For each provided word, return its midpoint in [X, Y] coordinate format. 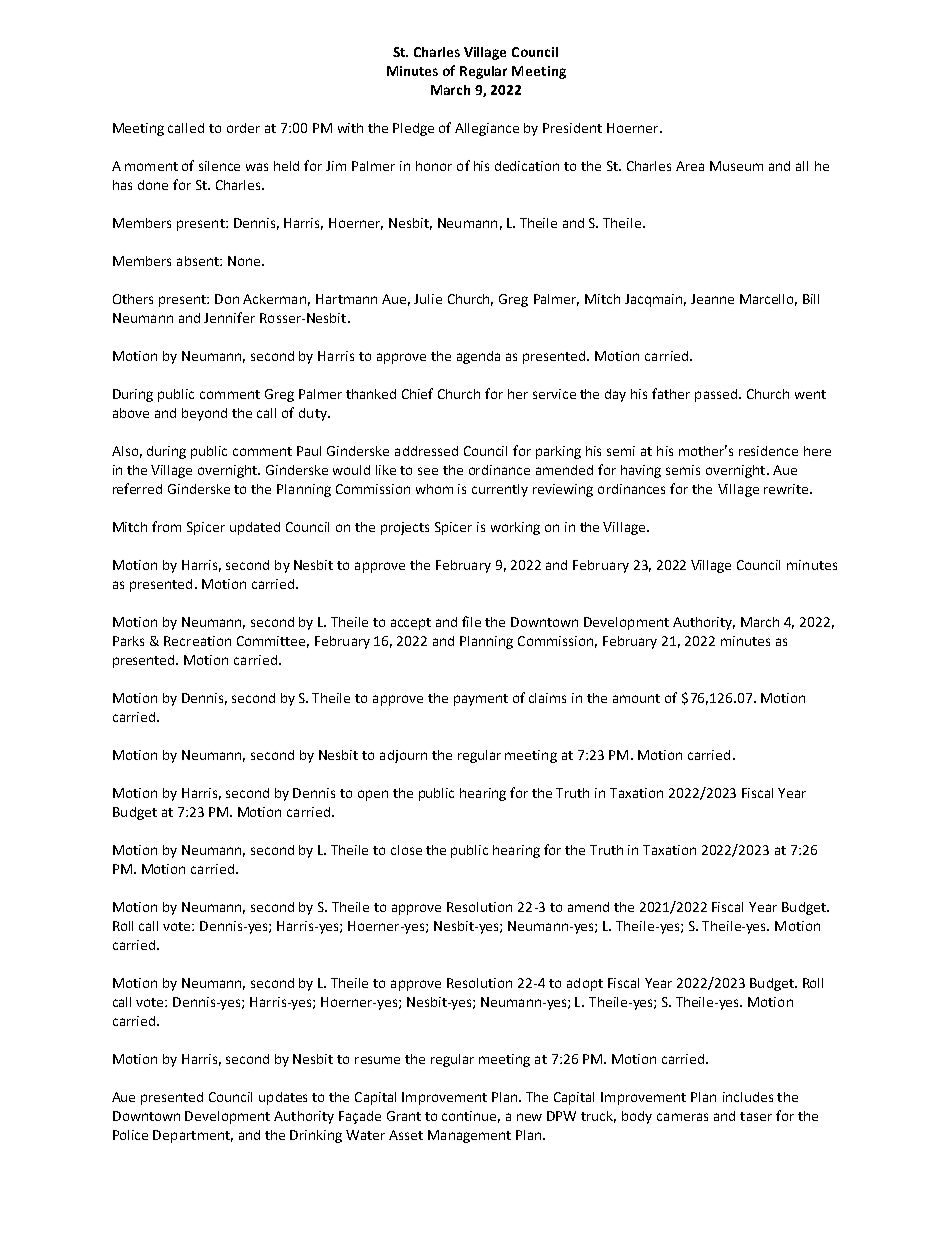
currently [500, 490]
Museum [736, 166]
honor [434, 166]
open [373, 795]
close [406, 850]
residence [768, 451]
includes [748, 1097]
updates [283, 1098]
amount [636, 698]
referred [137, 488]
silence [219, 166]
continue [471, 1117]
